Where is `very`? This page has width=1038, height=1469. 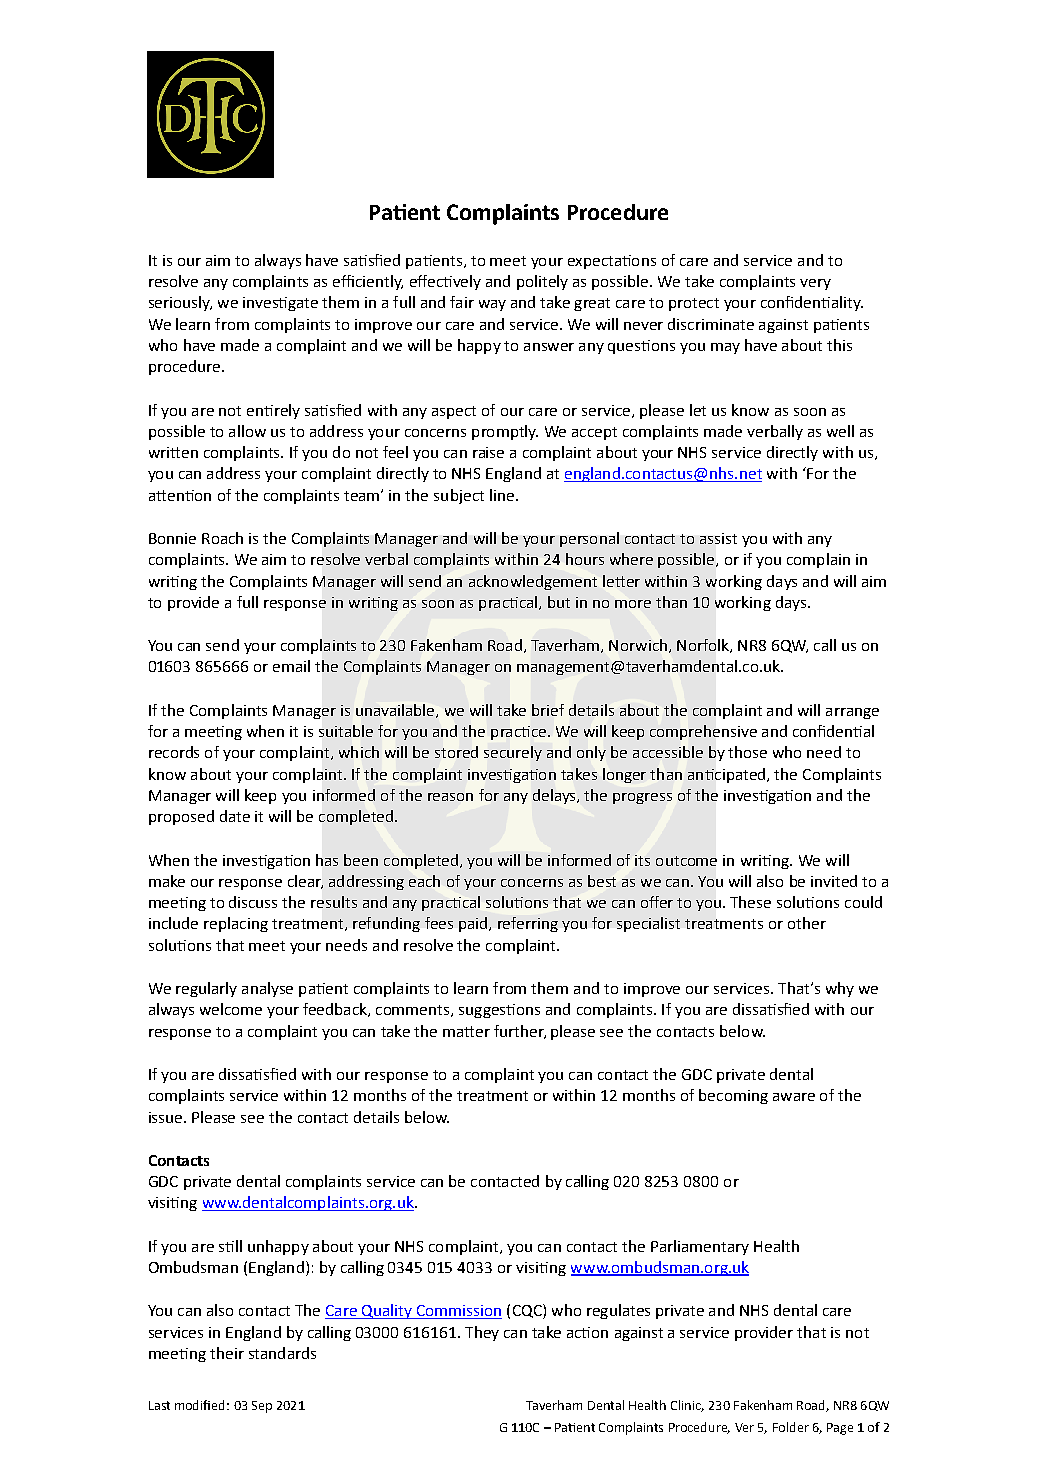
very is located at coordinates (815, 284).
